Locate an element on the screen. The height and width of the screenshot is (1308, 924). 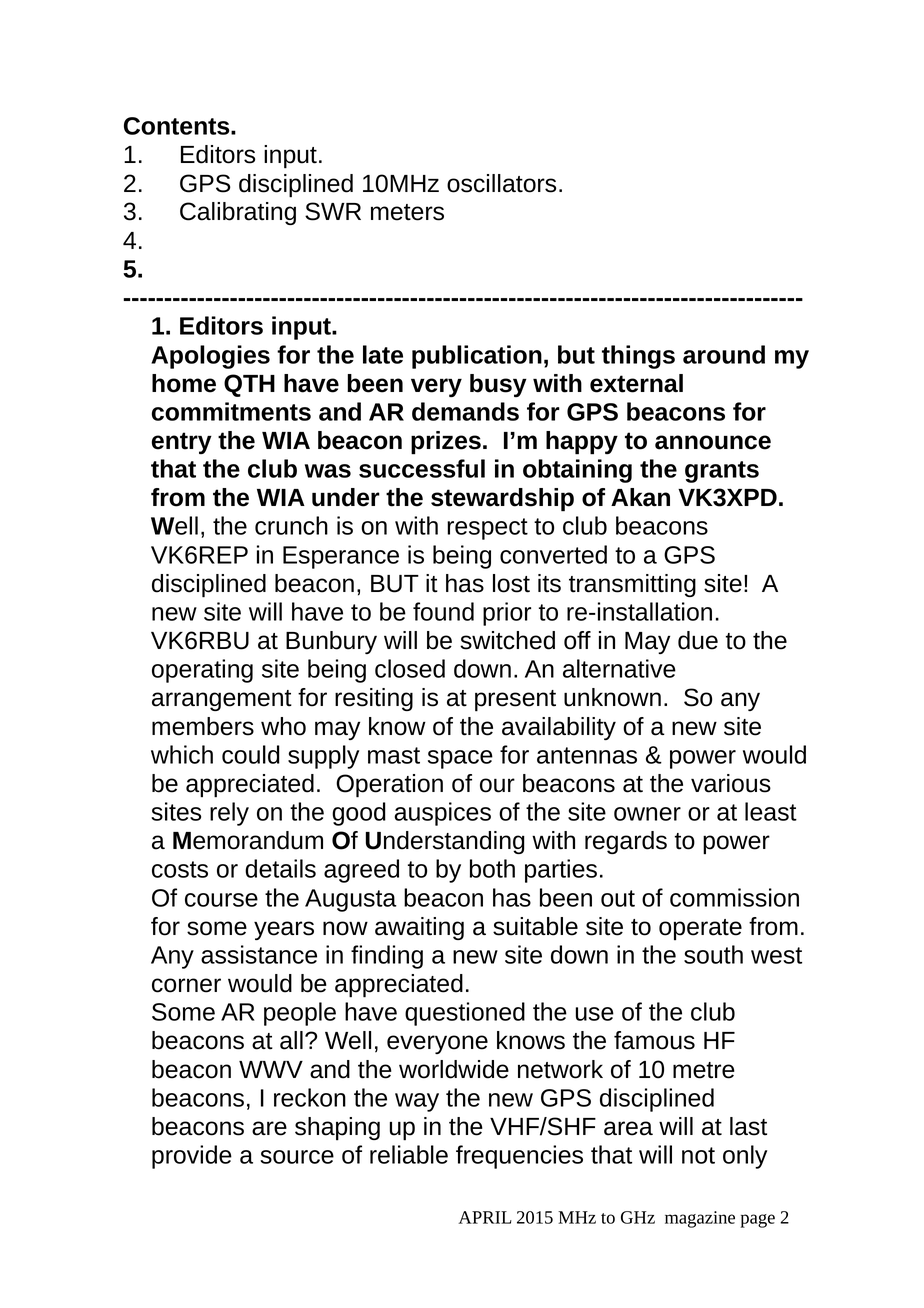
APRIL is located at coordinates (485, 1217).
